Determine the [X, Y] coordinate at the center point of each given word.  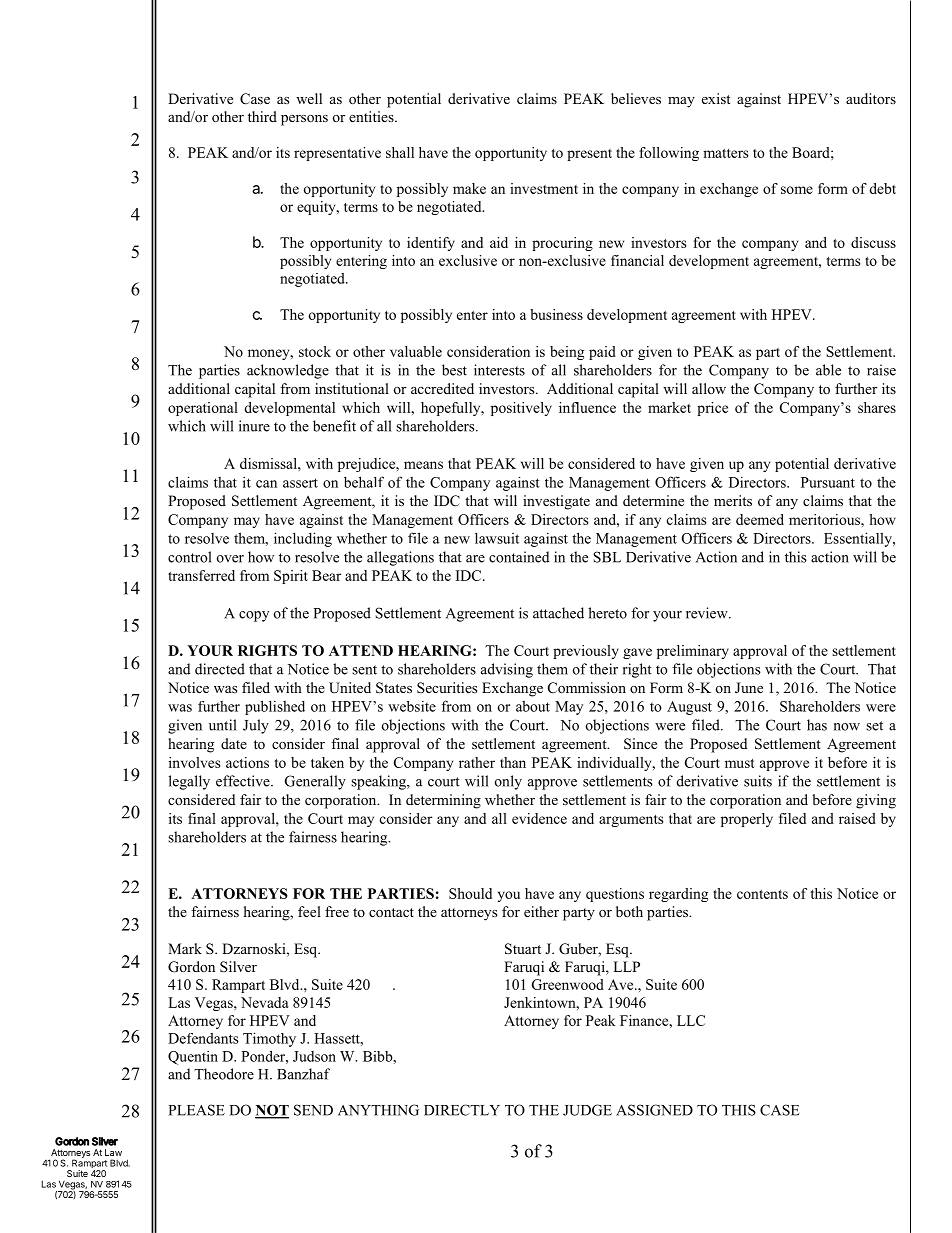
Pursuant [828, 482]
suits [758, 781]
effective [244, 781]
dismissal [269, 463]
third [262, 116]
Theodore [224, 1074]
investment [544, 188]
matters [725, 153]
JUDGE [587, 1110]
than [513, 762]
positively [521, 409]
